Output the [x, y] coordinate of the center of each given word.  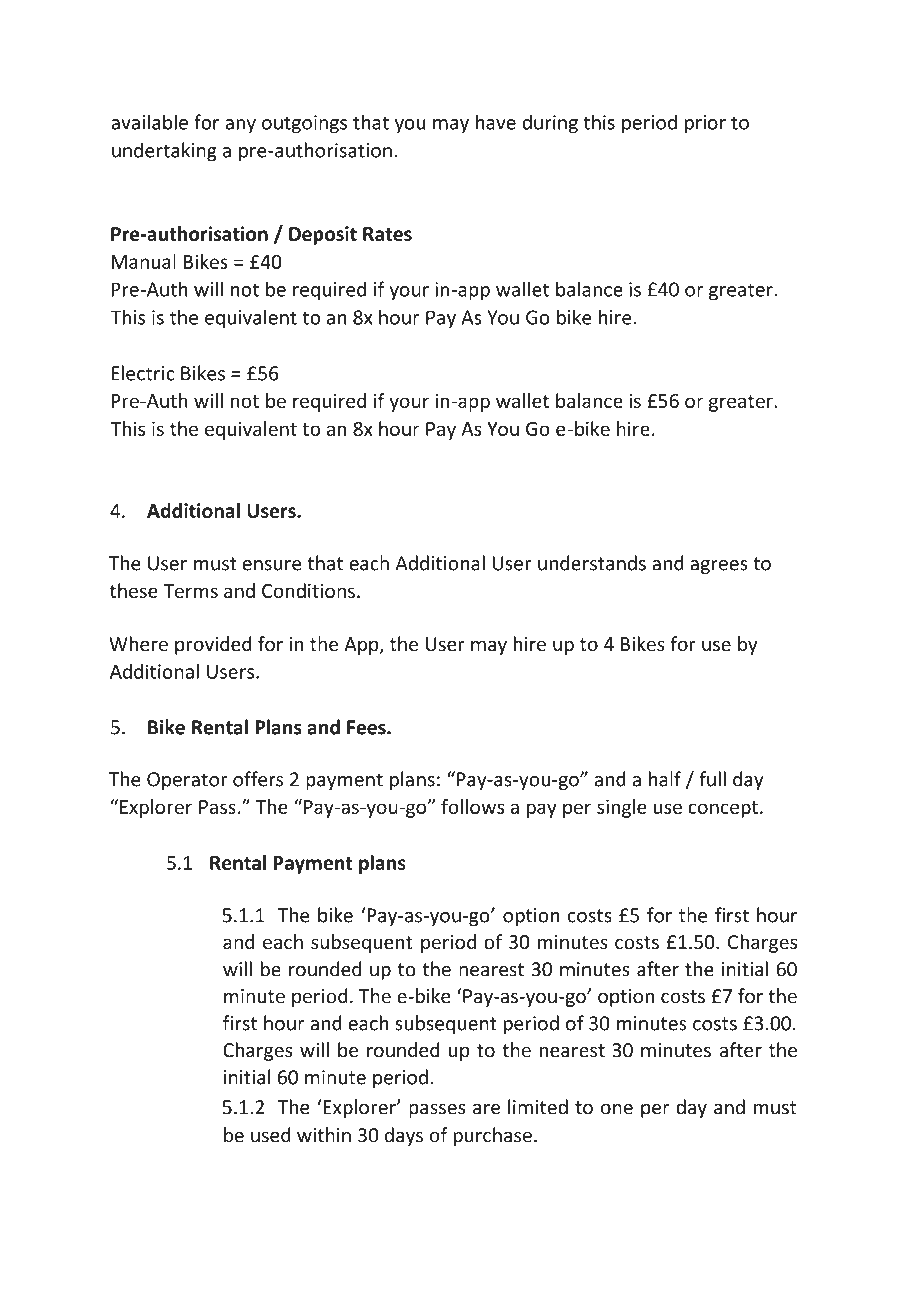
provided [213, 645]
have [496, 122]
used [270, 1135]
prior [705, 124]
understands [592, 563]
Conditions [308, 590]
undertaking [164, 151]
